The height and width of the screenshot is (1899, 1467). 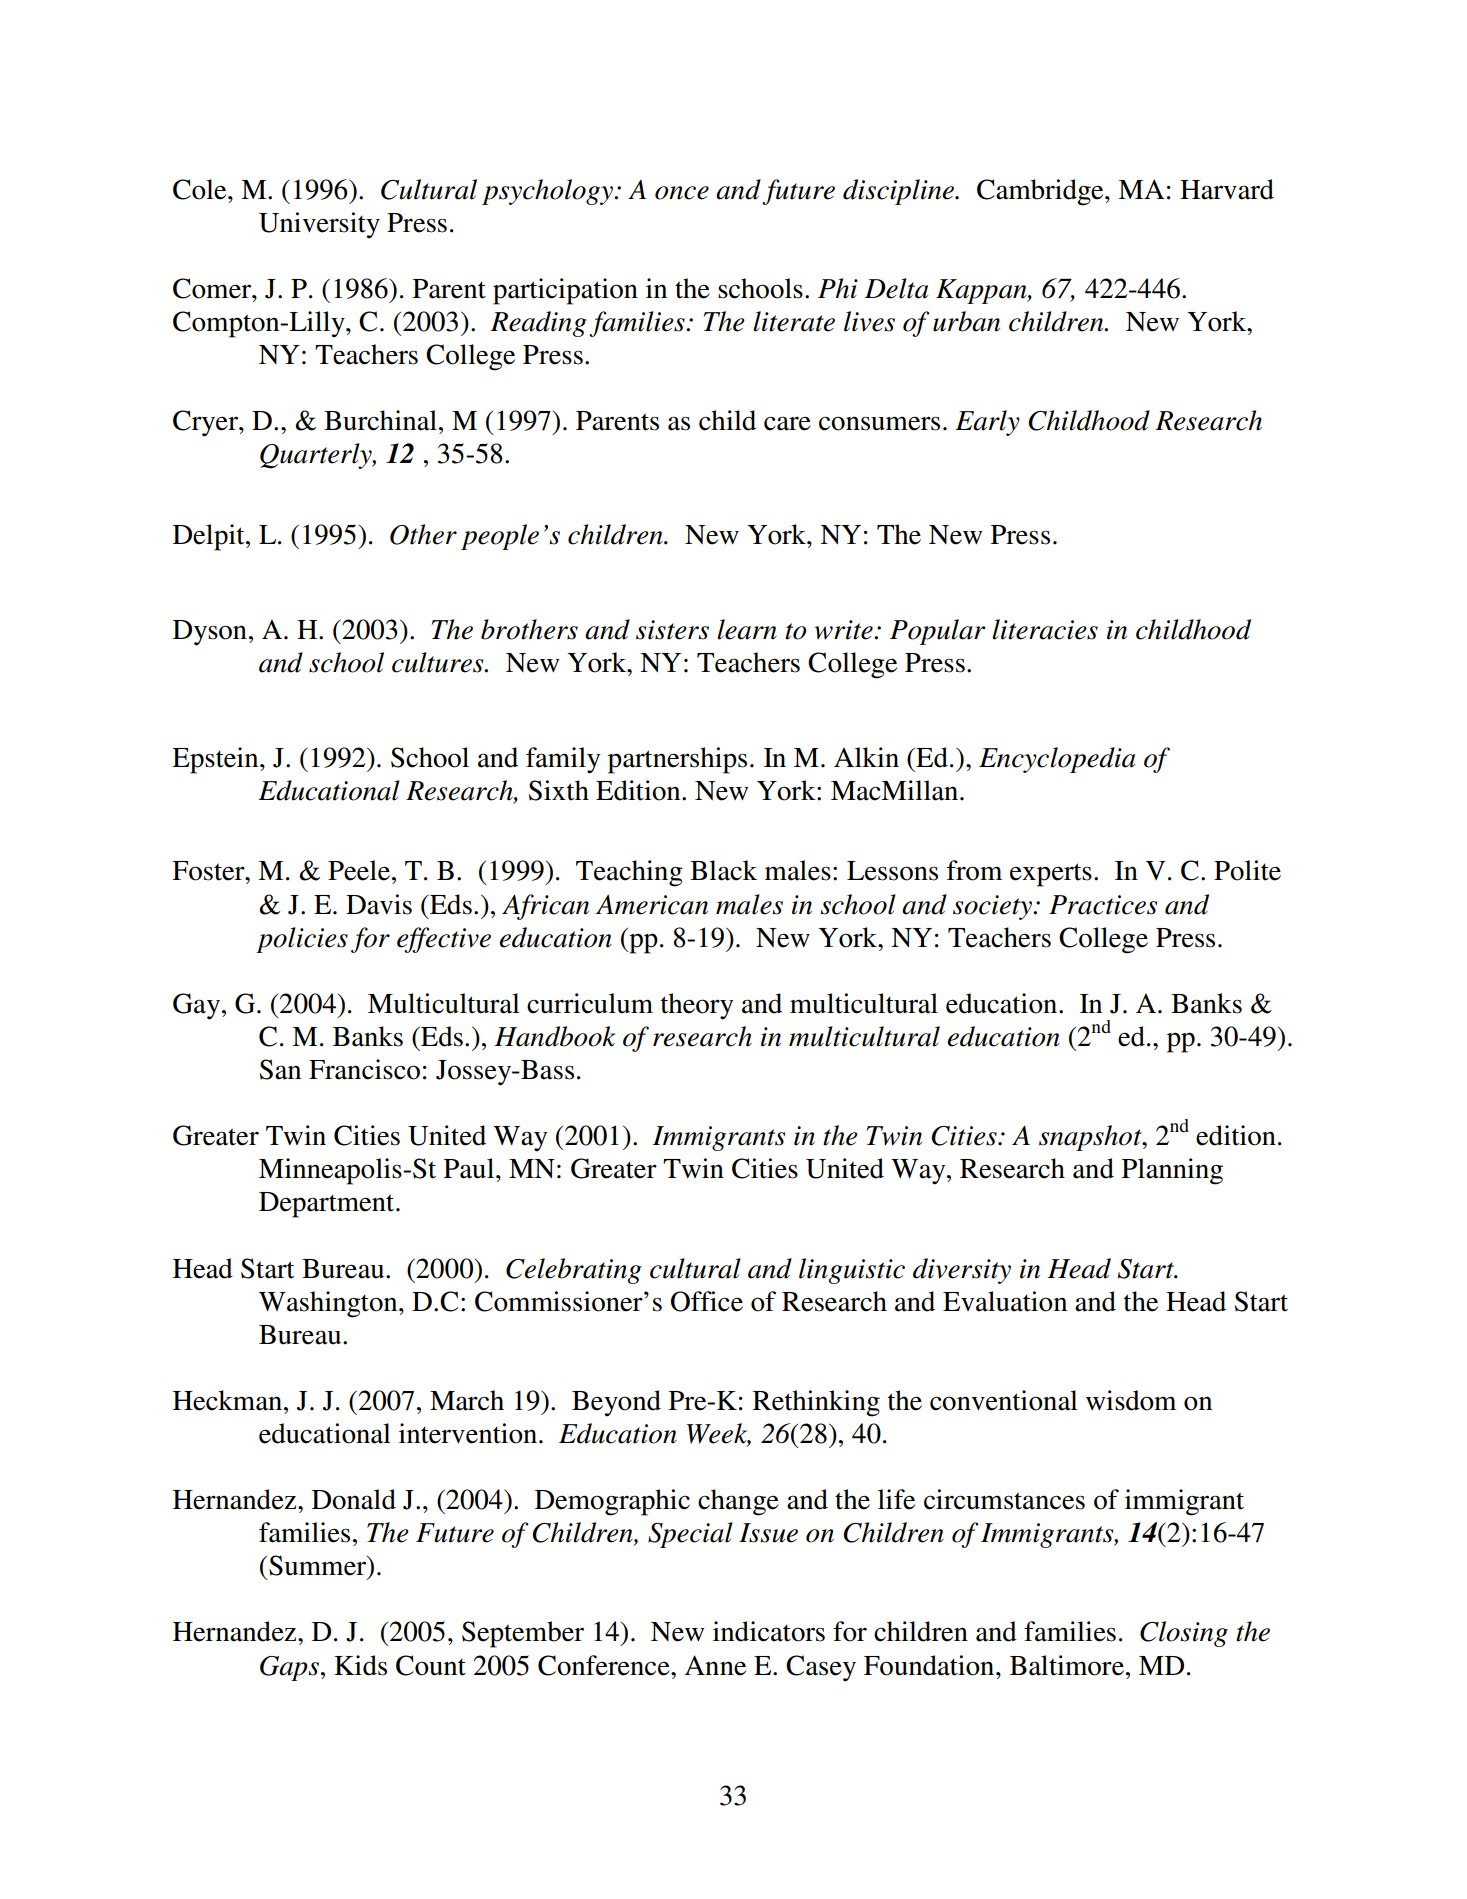 What do you see at coordinates (319, 225) in the screenshot?
I see `University` at bounding box center [319, 225].
